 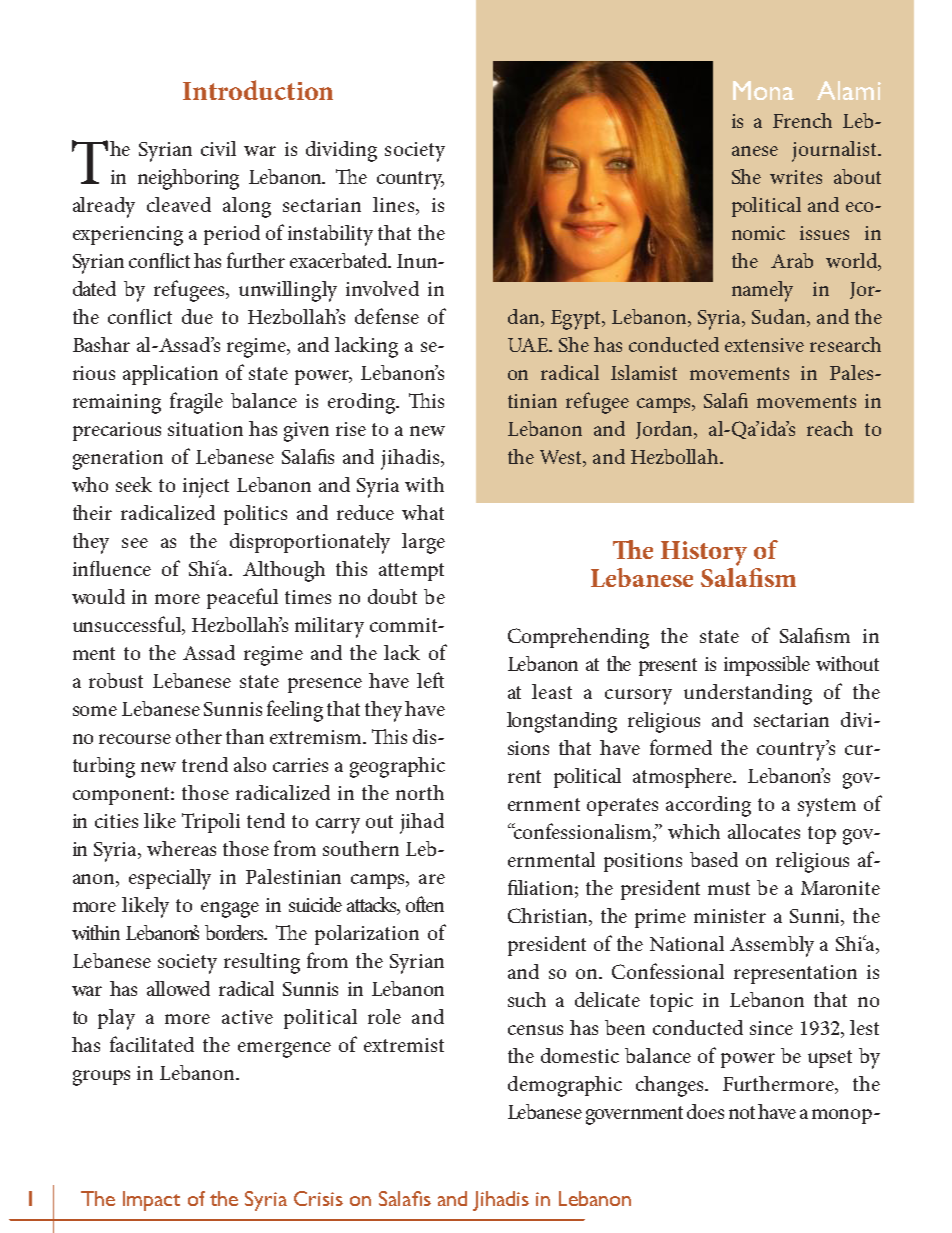 I want to click on French, so click(x=802, y=120).
